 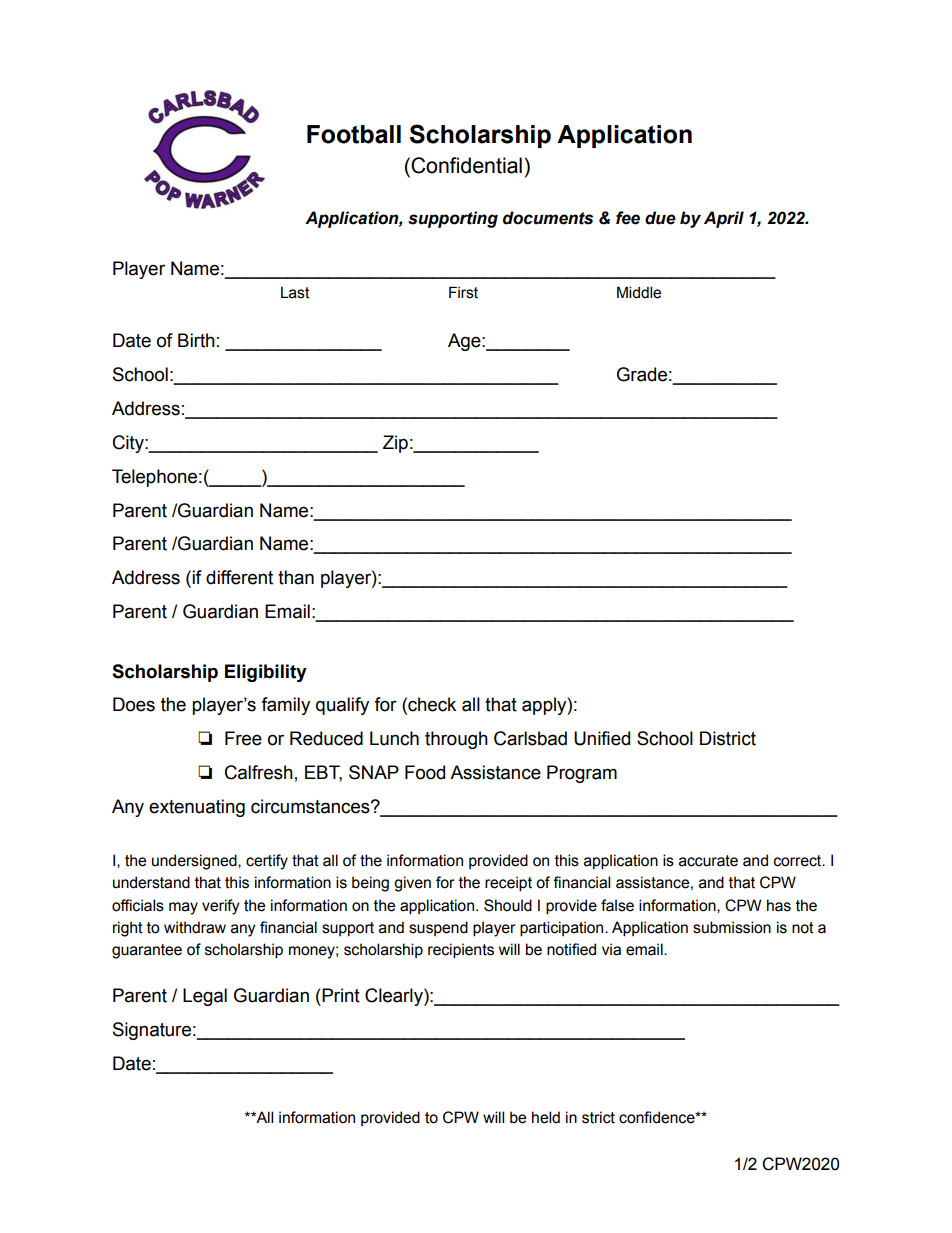 I want to click on Confidential, so click(x=466, y=165).
